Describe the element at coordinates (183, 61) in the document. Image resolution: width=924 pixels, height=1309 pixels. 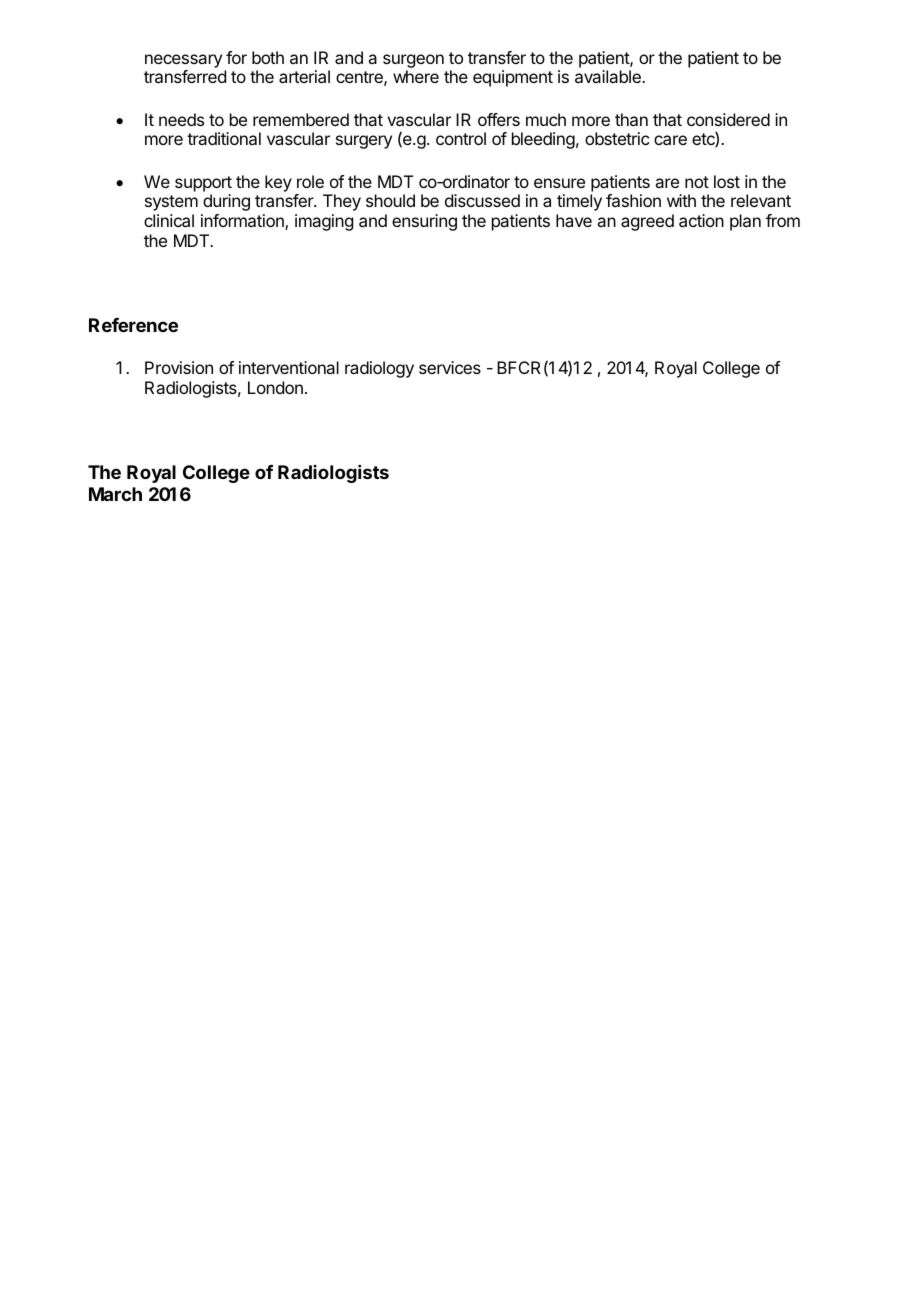
I see `necessary` at that location.
